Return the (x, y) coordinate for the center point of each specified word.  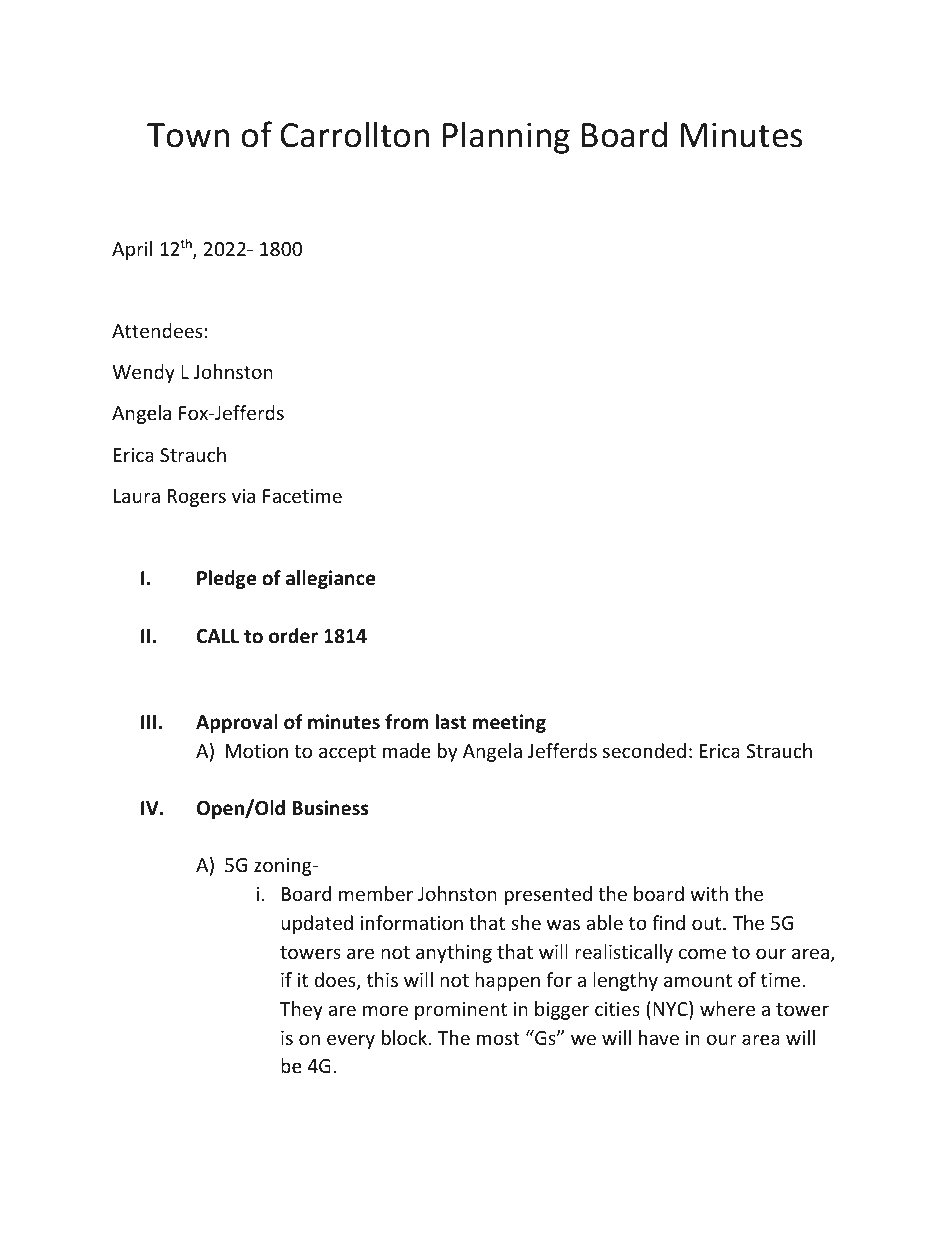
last (451, 722)
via (243, 496)
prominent (461, 1011)
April (132, 250)
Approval (237, 723)
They (301, 1010)
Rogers (197, 498)
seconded (644, 750)
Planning (506, 137)
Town (188, 135)
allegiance (330, 579)
